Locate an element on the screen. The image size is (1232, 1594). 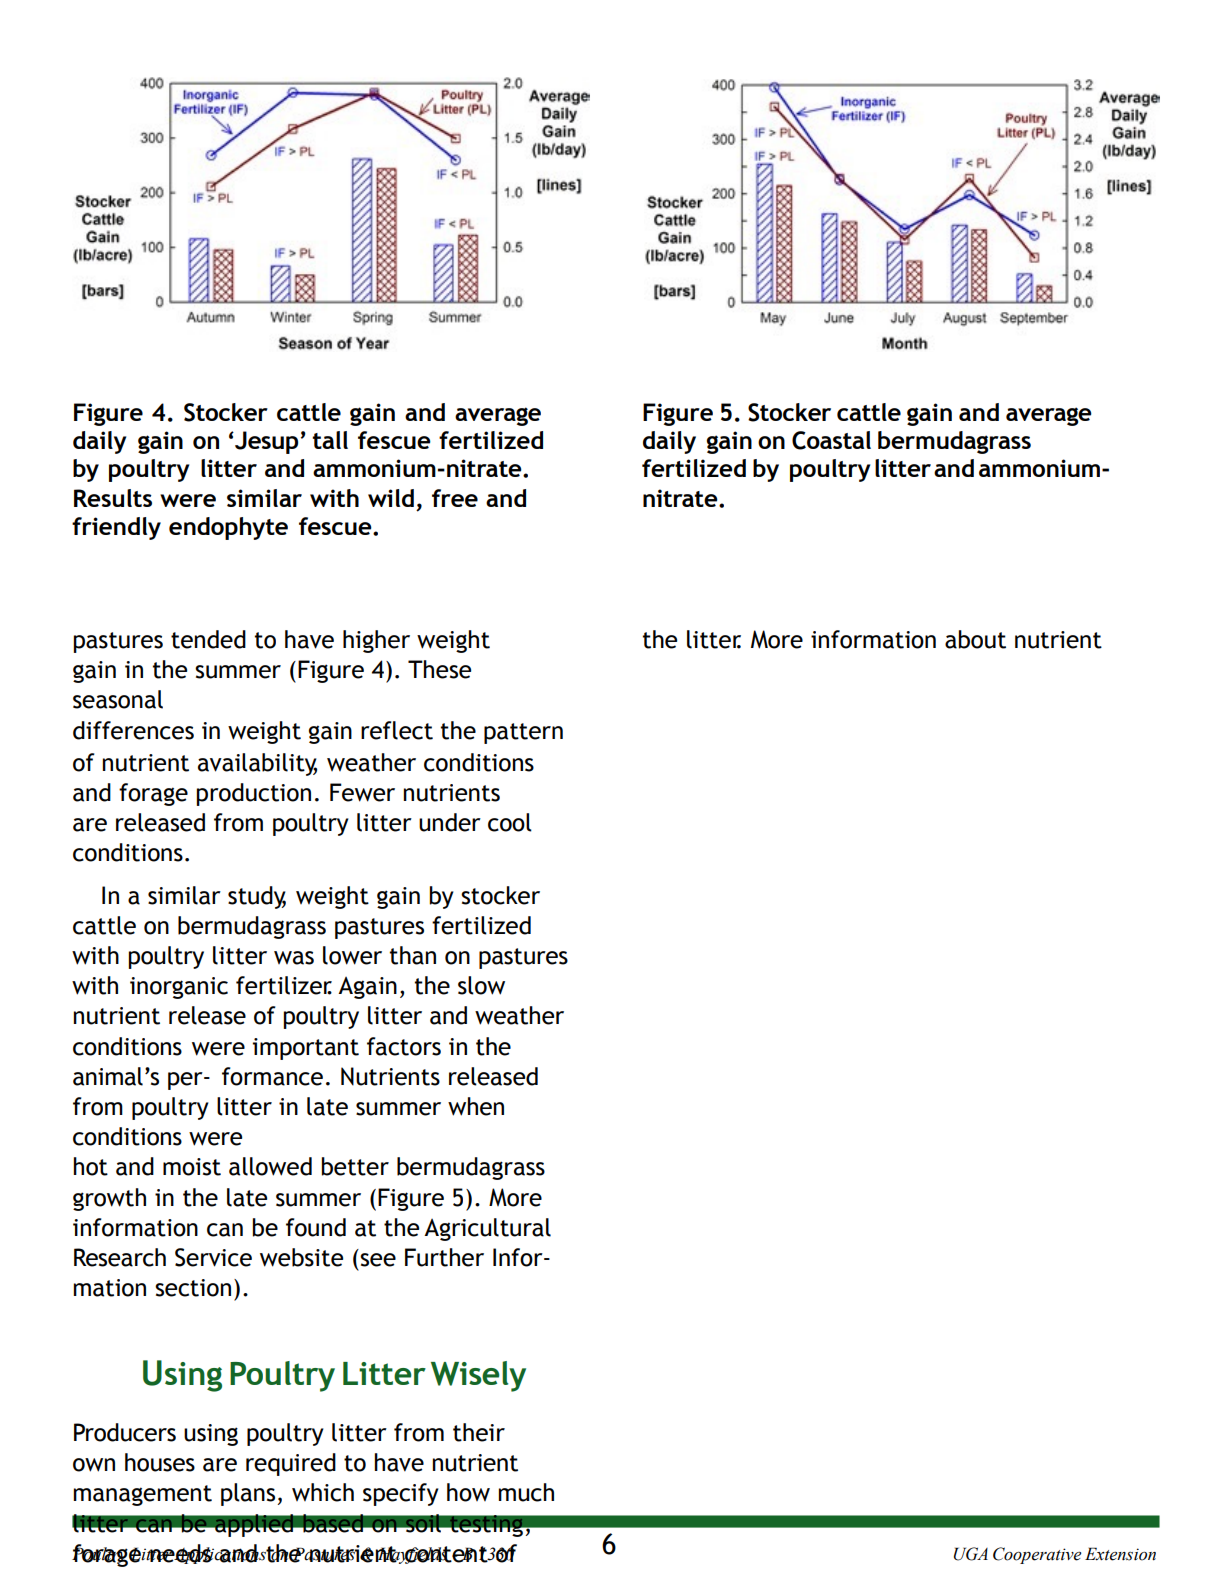
plans is located at coordinates (249, 1494).
